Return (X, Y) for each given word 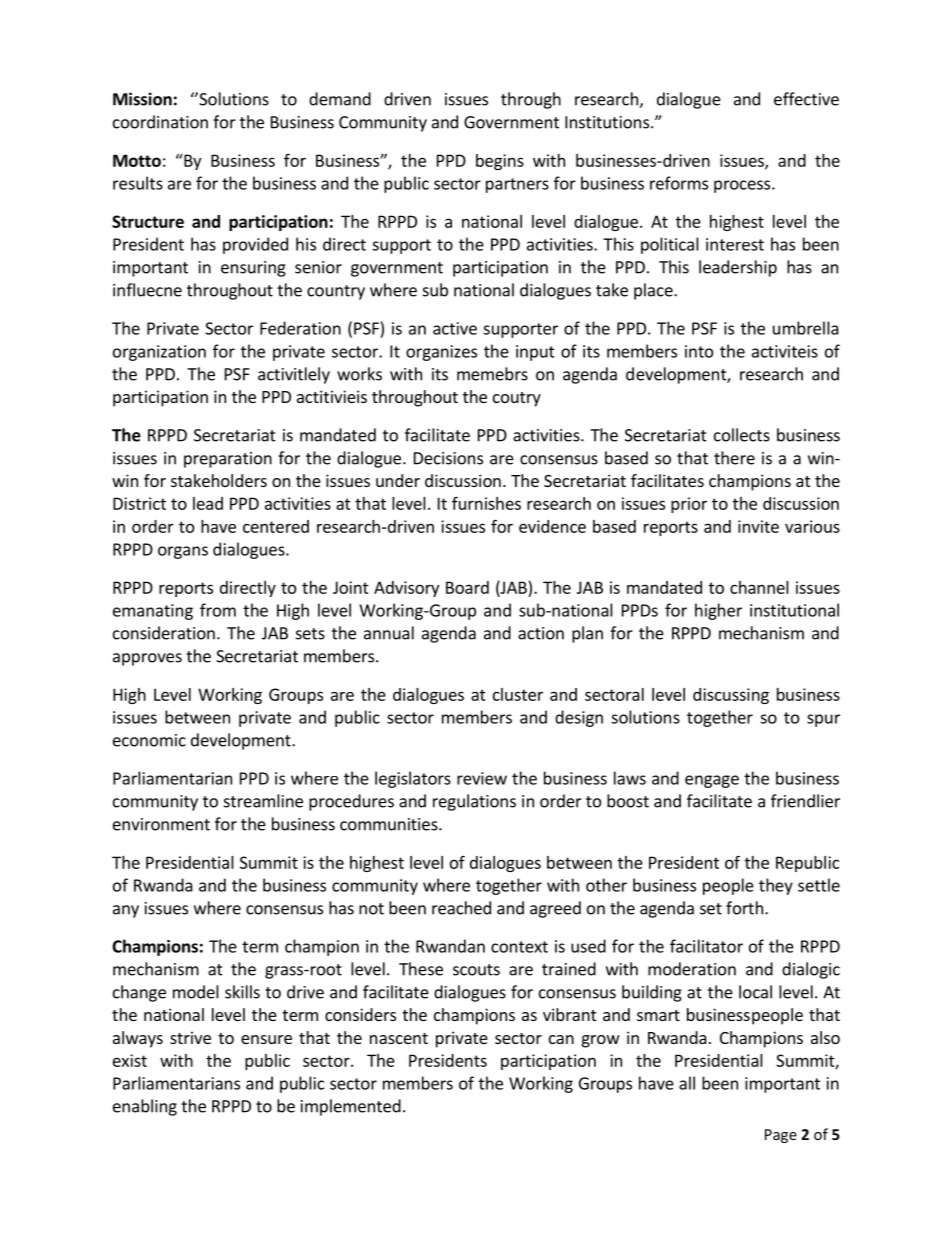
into (699, 351)
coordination (160, 122)
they (776, 886)
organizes (441, 353)
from (218, 610)
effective (806, 99)
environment (161, 824)
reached (461, 908)
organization (159, 353)
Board (467, 587)
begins (500, 162)
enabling (145, 1107)
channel (759, 587)
